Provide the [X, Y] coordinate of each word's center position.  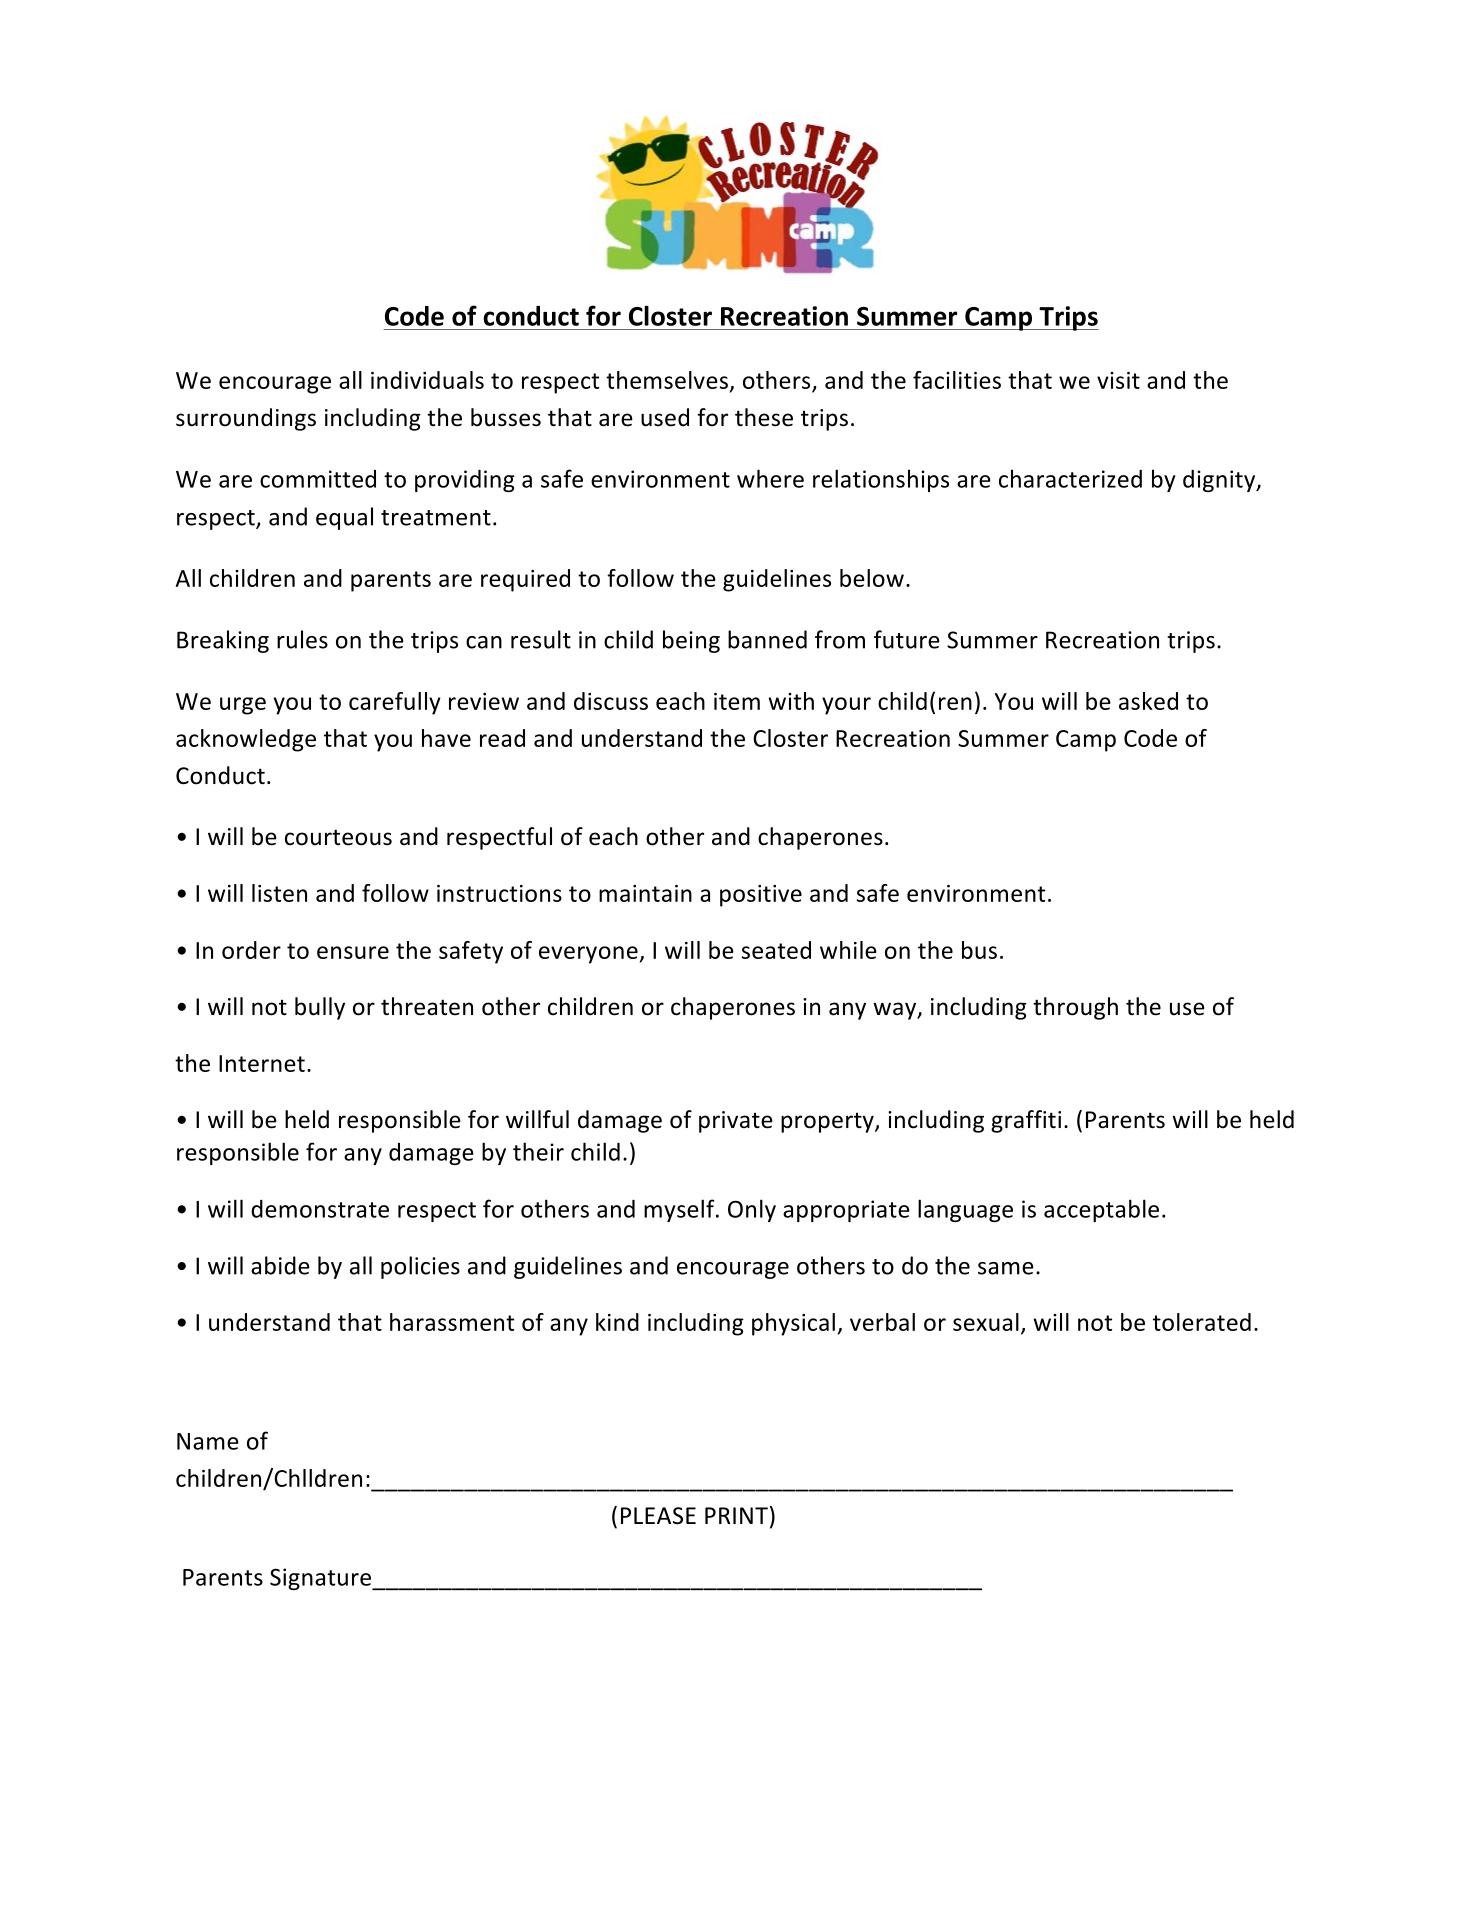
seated [776, 950]
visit [1118, 380]
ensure [353, 952]
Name [208, 1441]
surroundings [246, 419]
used [665, 417]
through [1075, 1008]
